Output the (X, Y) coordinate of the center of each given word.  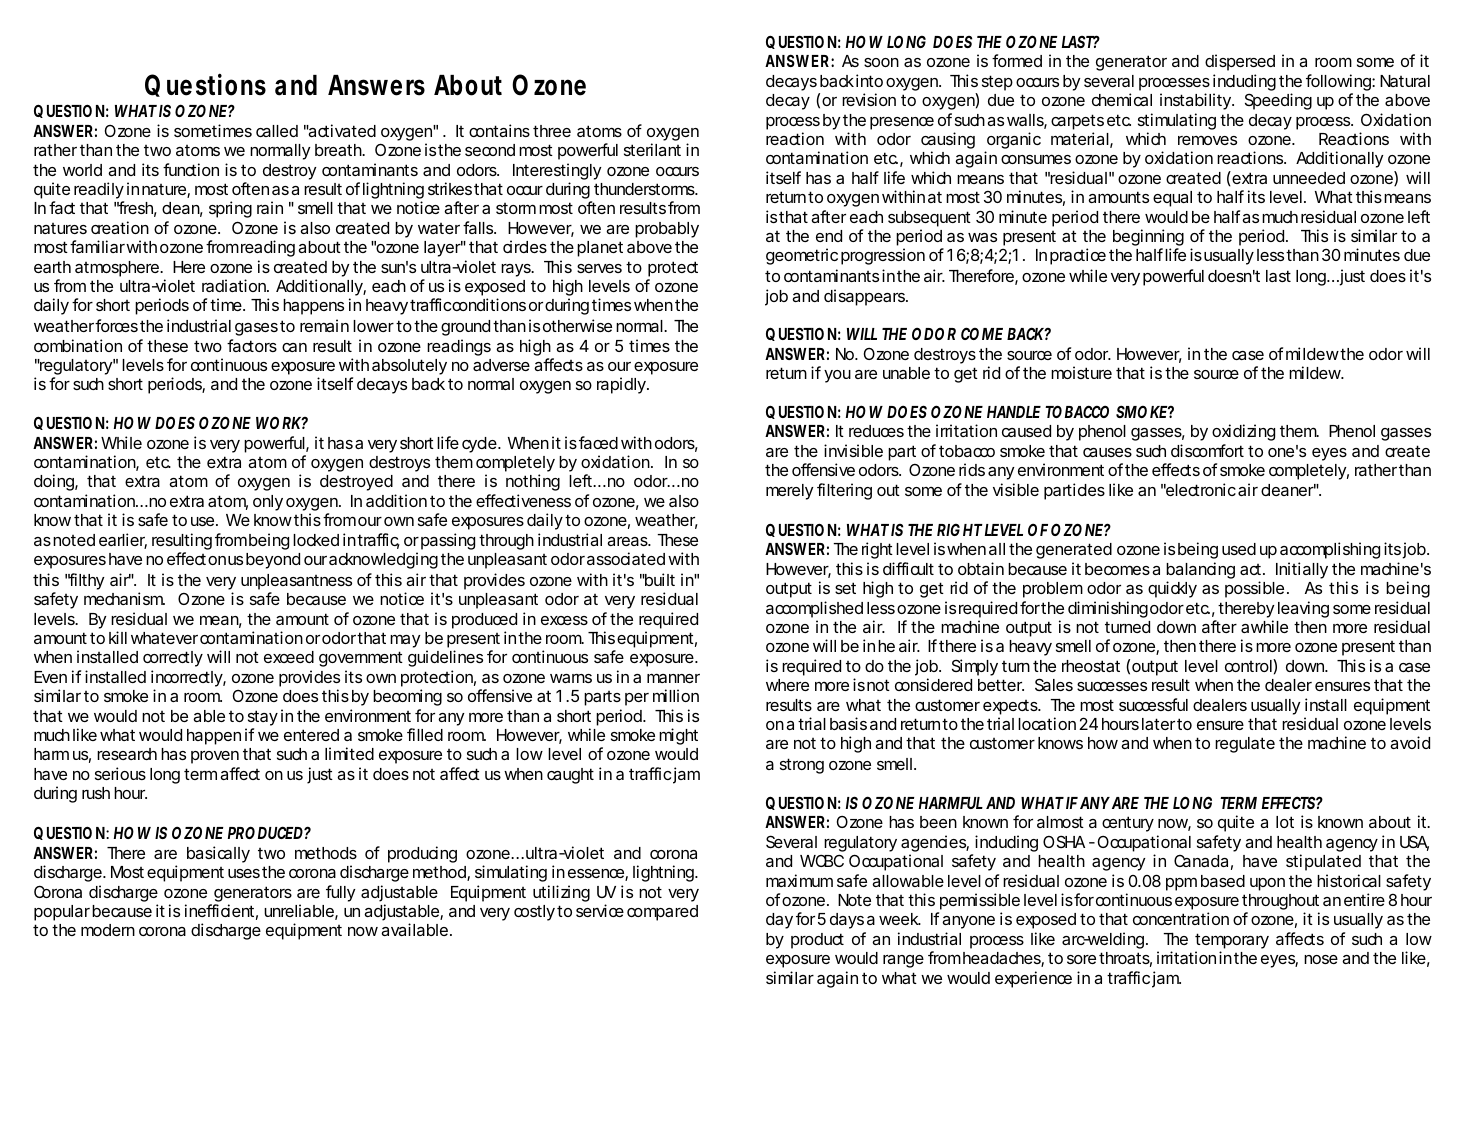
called (277, 131)
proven (215, 757)
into (869, 80)
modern (108, 930)
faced (598, 442)
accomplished (814, 609)
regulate (1245, 745)
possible (1254, 589)
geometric (802, 256)
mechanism (124, 598)
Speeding (1278, 101)
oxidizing (1243, 432)
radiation (235, 285)
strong (802, 766)
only (268, 503)
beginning (1148, 239)
